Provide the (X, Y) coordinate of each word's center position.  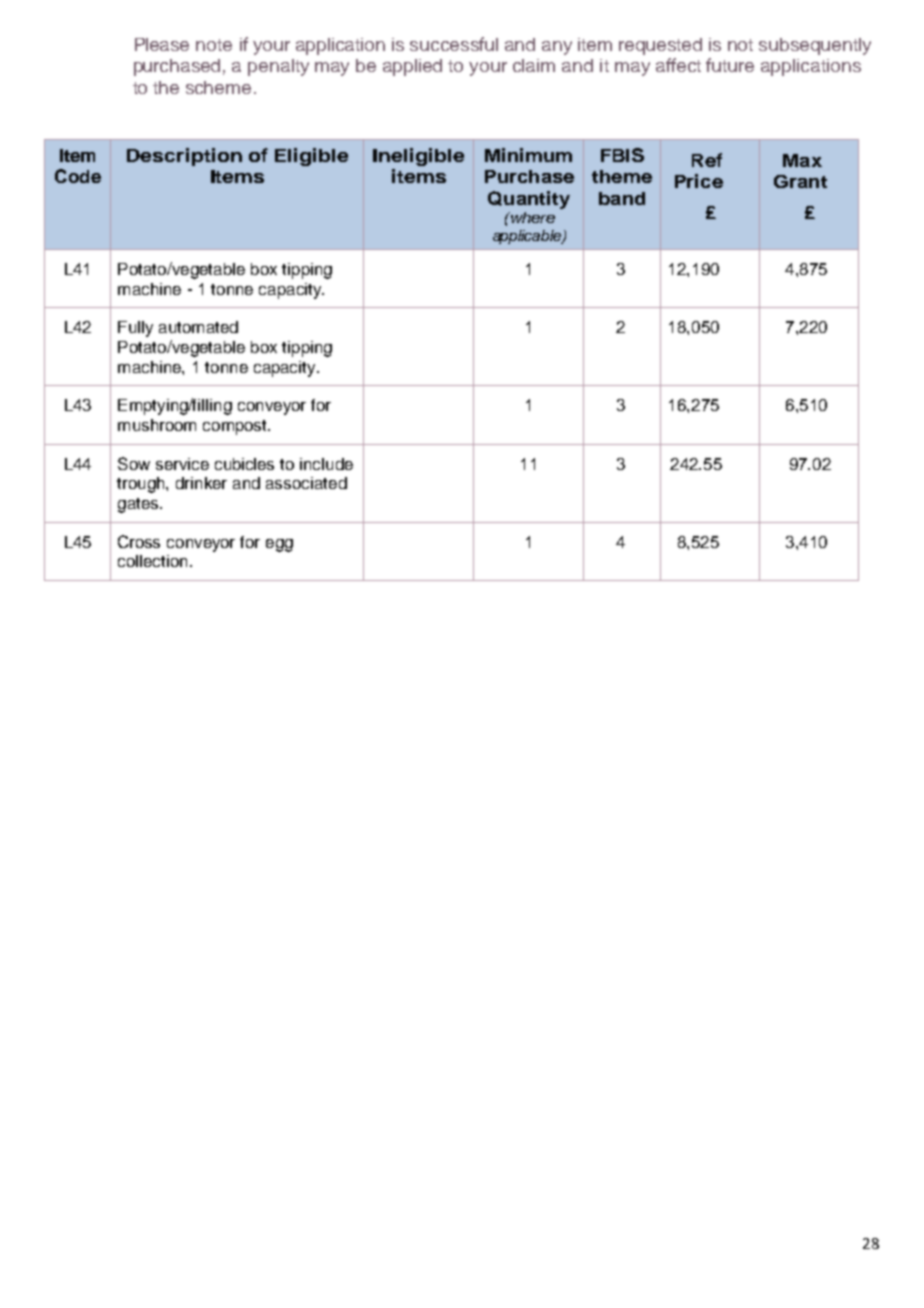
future (730, 65)
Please (162, 44)
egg (279, 545)
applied (412, 67)
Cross (139, 541)
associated (306, 483)
